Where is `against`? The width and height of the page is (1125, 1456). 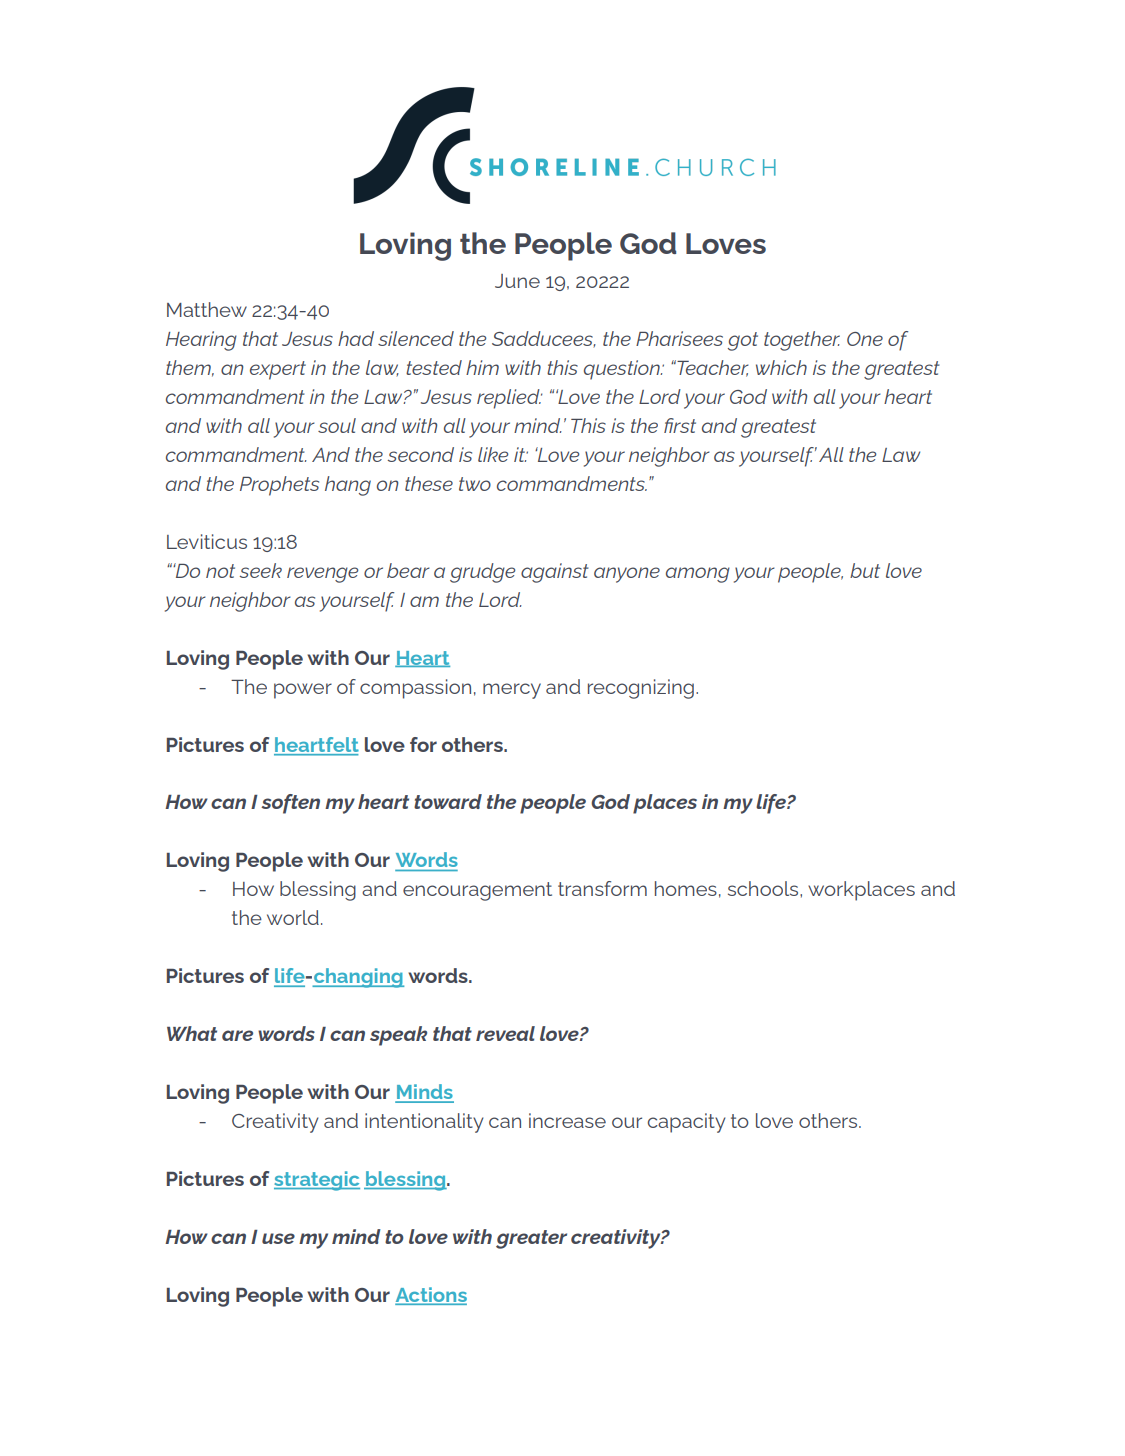 against is located at coordinates (555, 573).
